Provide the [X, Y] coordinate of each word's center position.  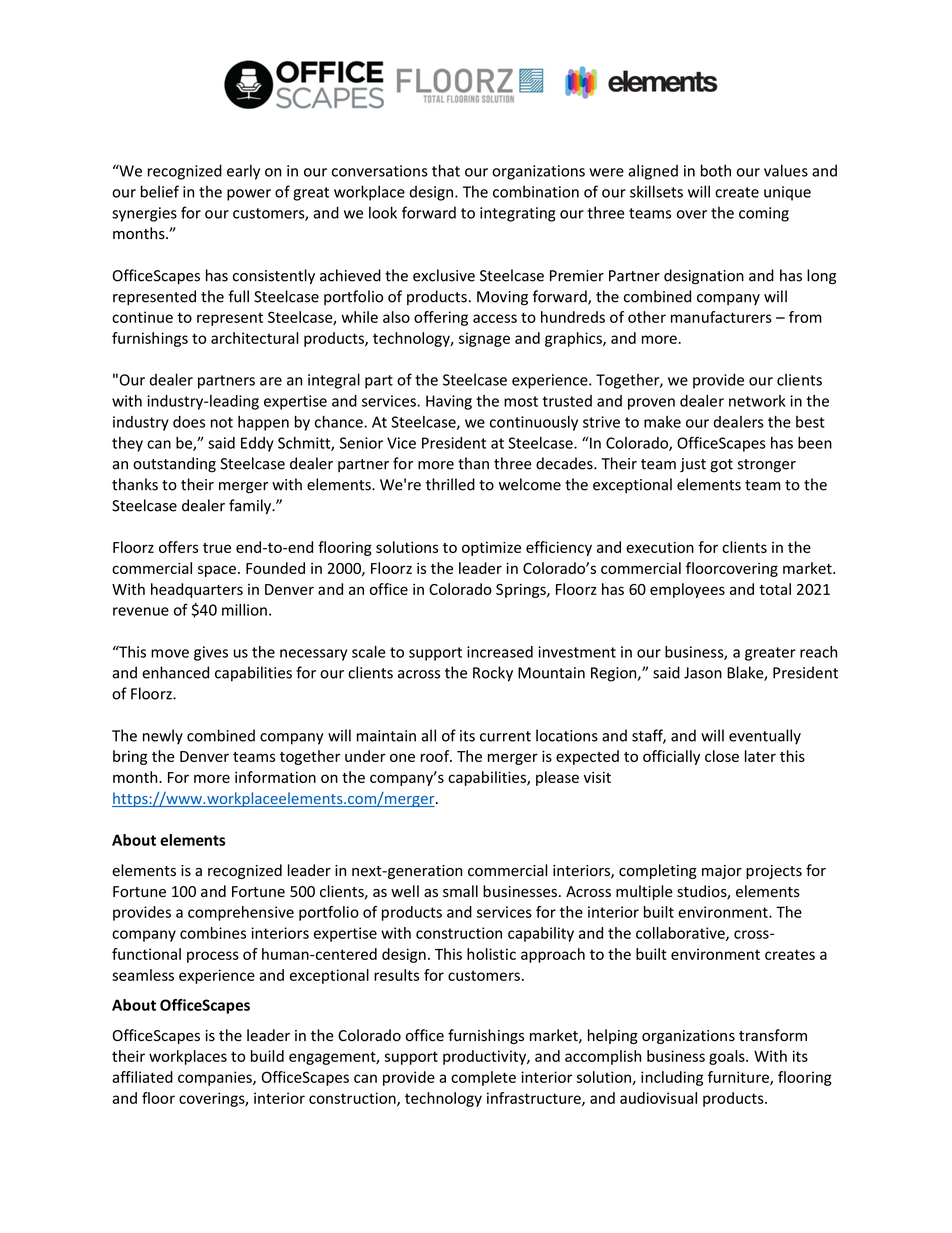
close [722, 756]
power [249, 195]
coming [764, 214]
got [721, 466]
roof [436, 756]
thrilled [450, 484]
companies [216, 1078]
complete [483, 1078]
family [251, 506]
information [275, 777]
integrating [518, 214]
